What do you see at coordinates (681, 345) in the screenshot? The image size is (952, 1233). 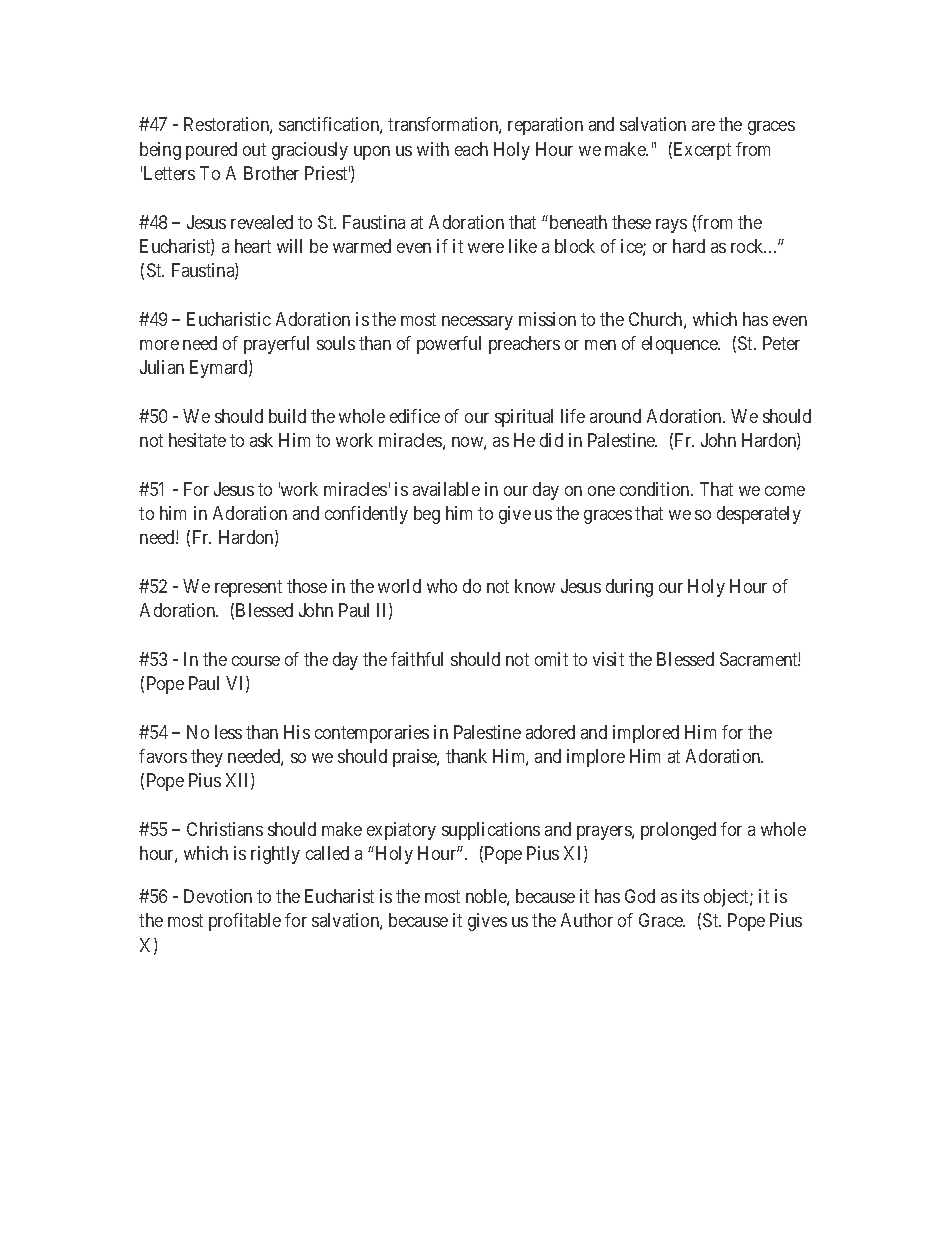 I see `eloquence` at bounding box center [681, 345].
